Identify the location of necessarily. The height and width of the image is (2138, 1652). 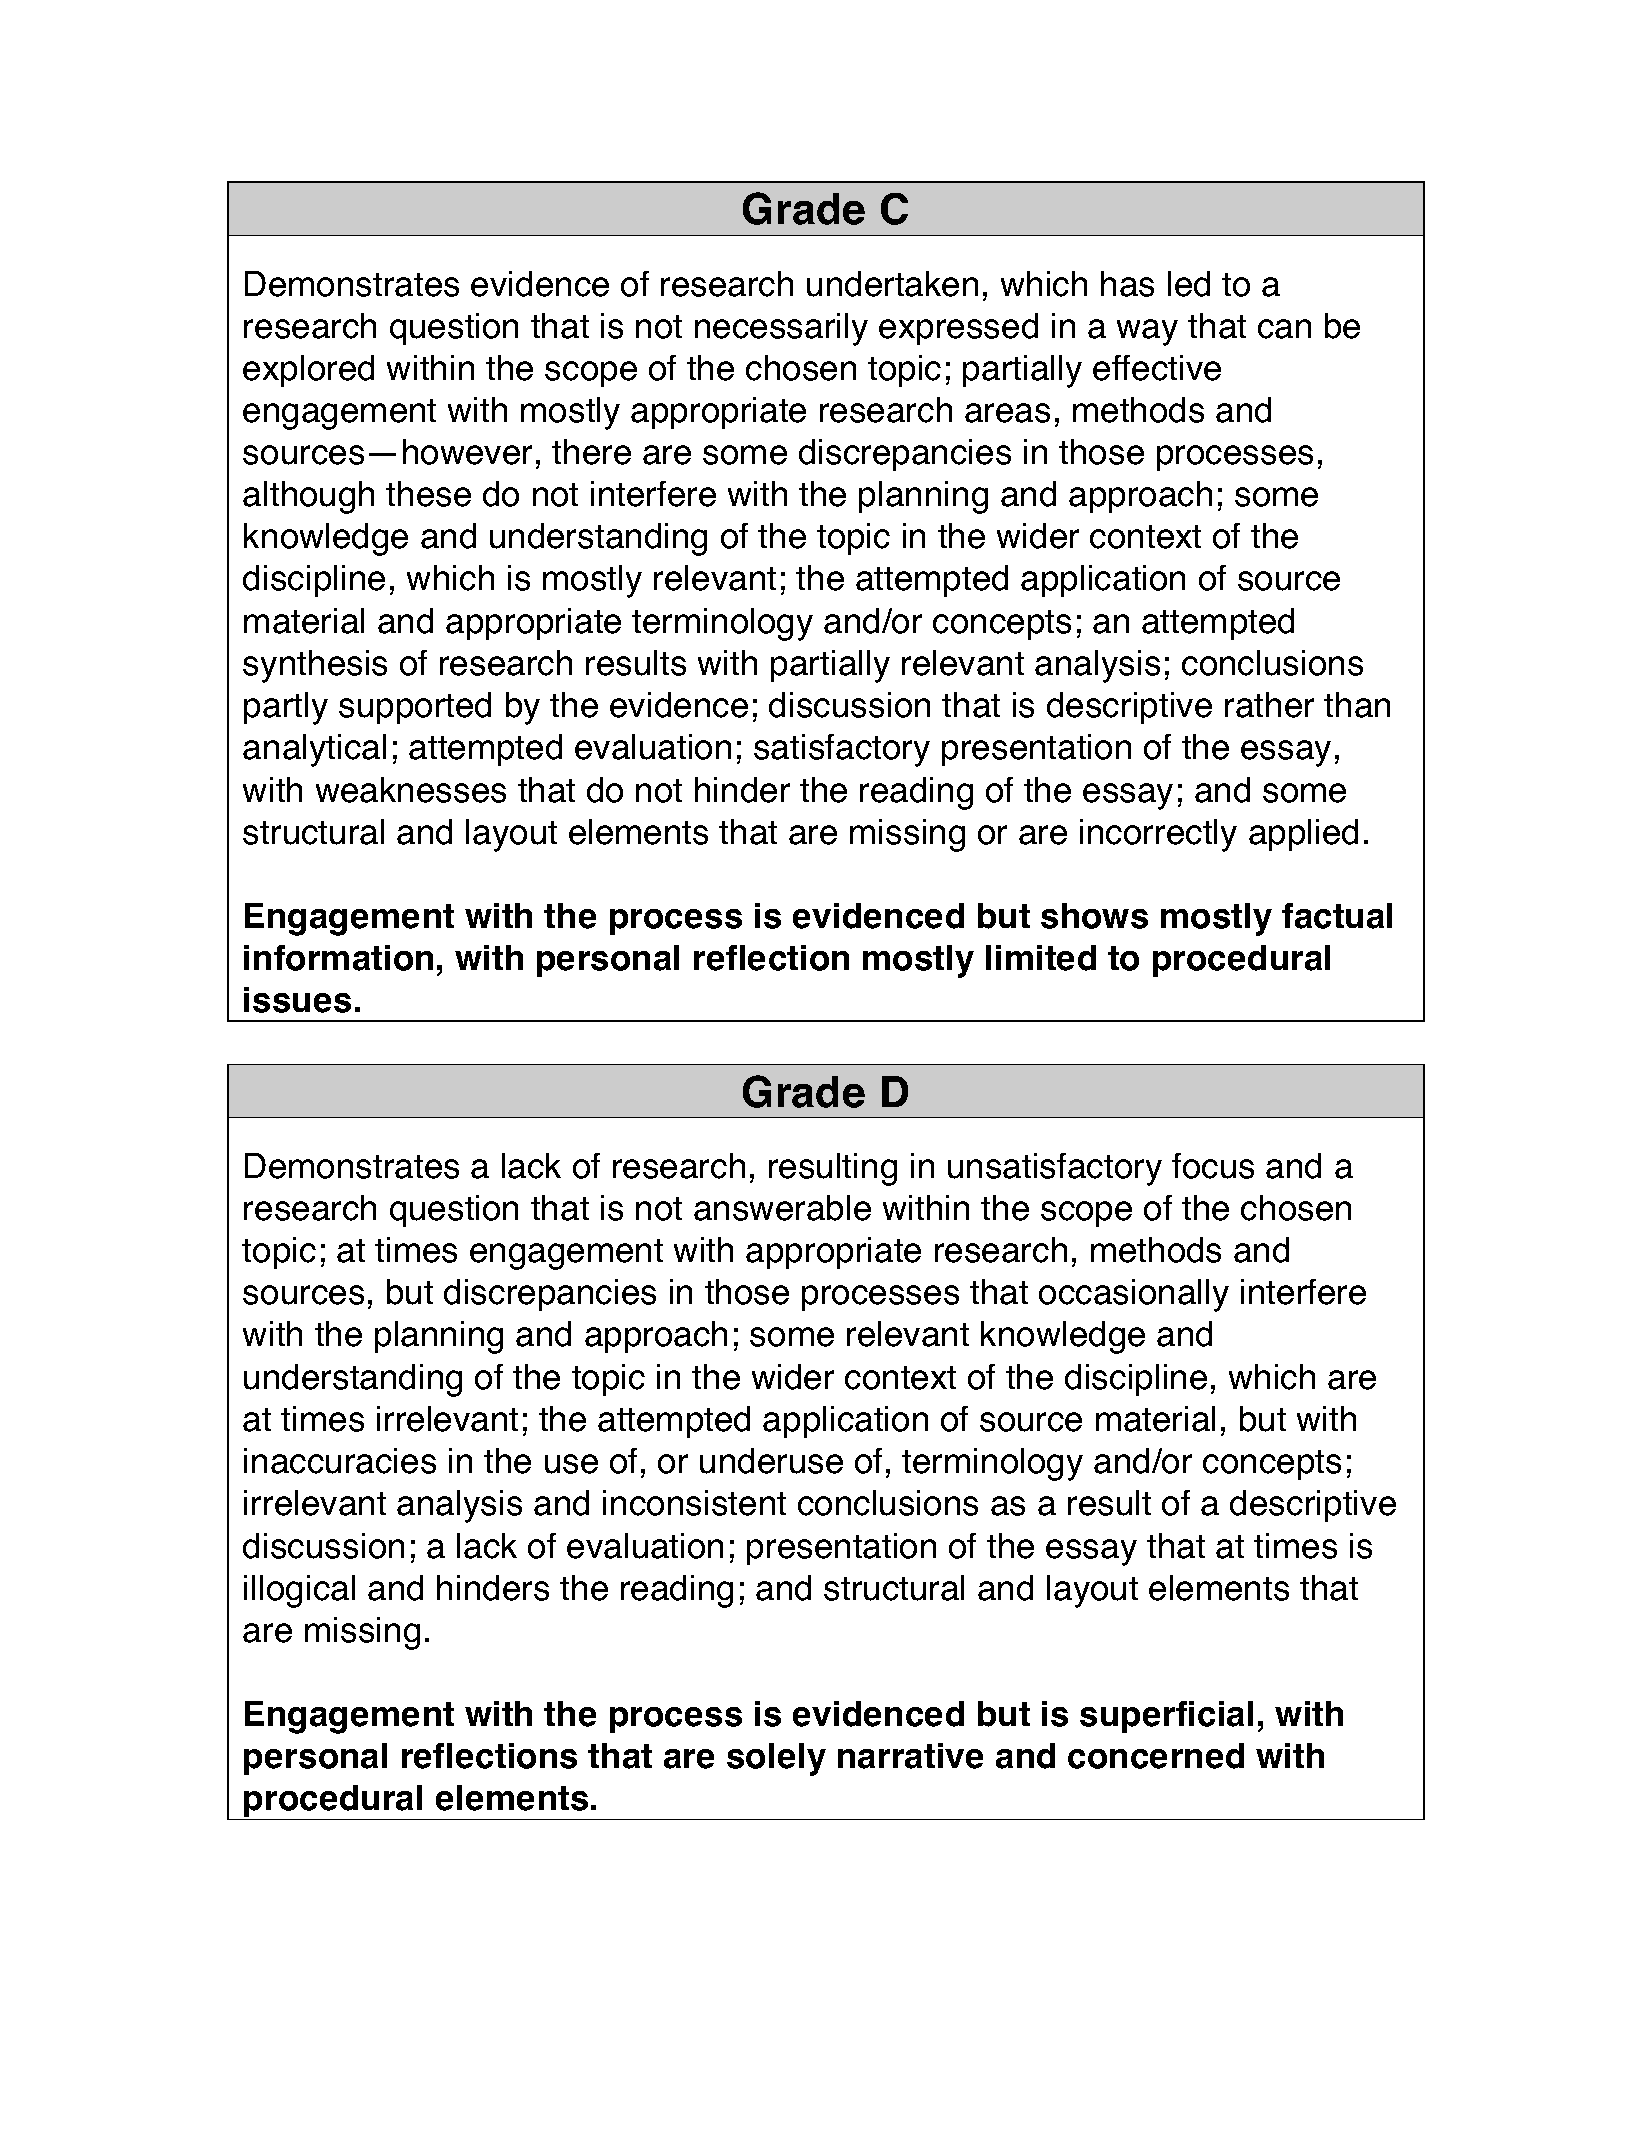
(781, 329).
